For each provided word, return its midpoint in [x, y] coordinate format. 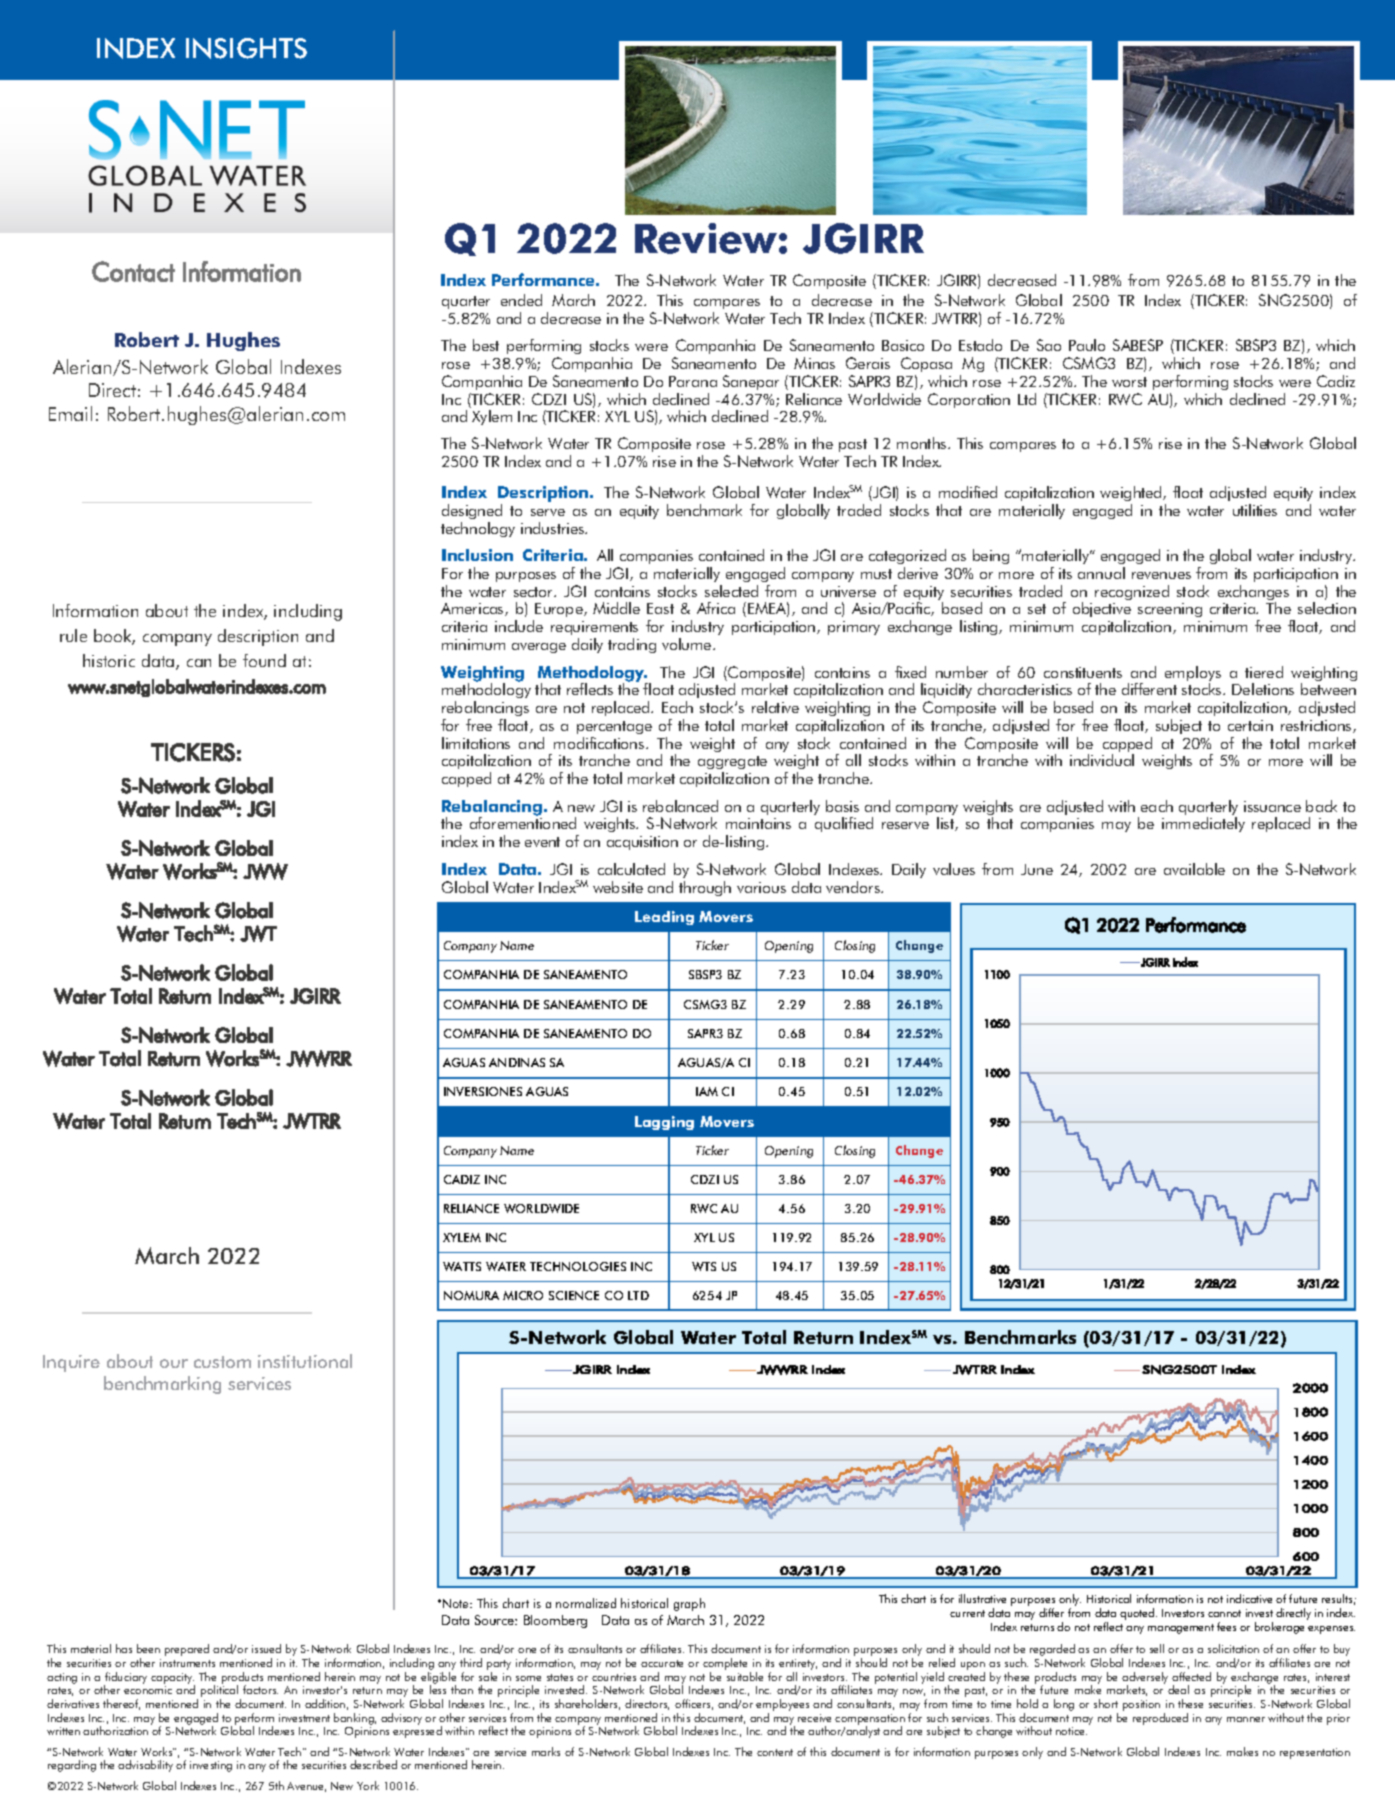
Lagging [664, 1123]
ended [521, 300]
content [775, 1752]
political [221, 1691]
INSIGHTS [246, 48]
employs [1193, 675]
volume [688, 644]
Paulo [1087, 345]
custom [222, 1362]
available [1194, 869]
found [264, 660]
